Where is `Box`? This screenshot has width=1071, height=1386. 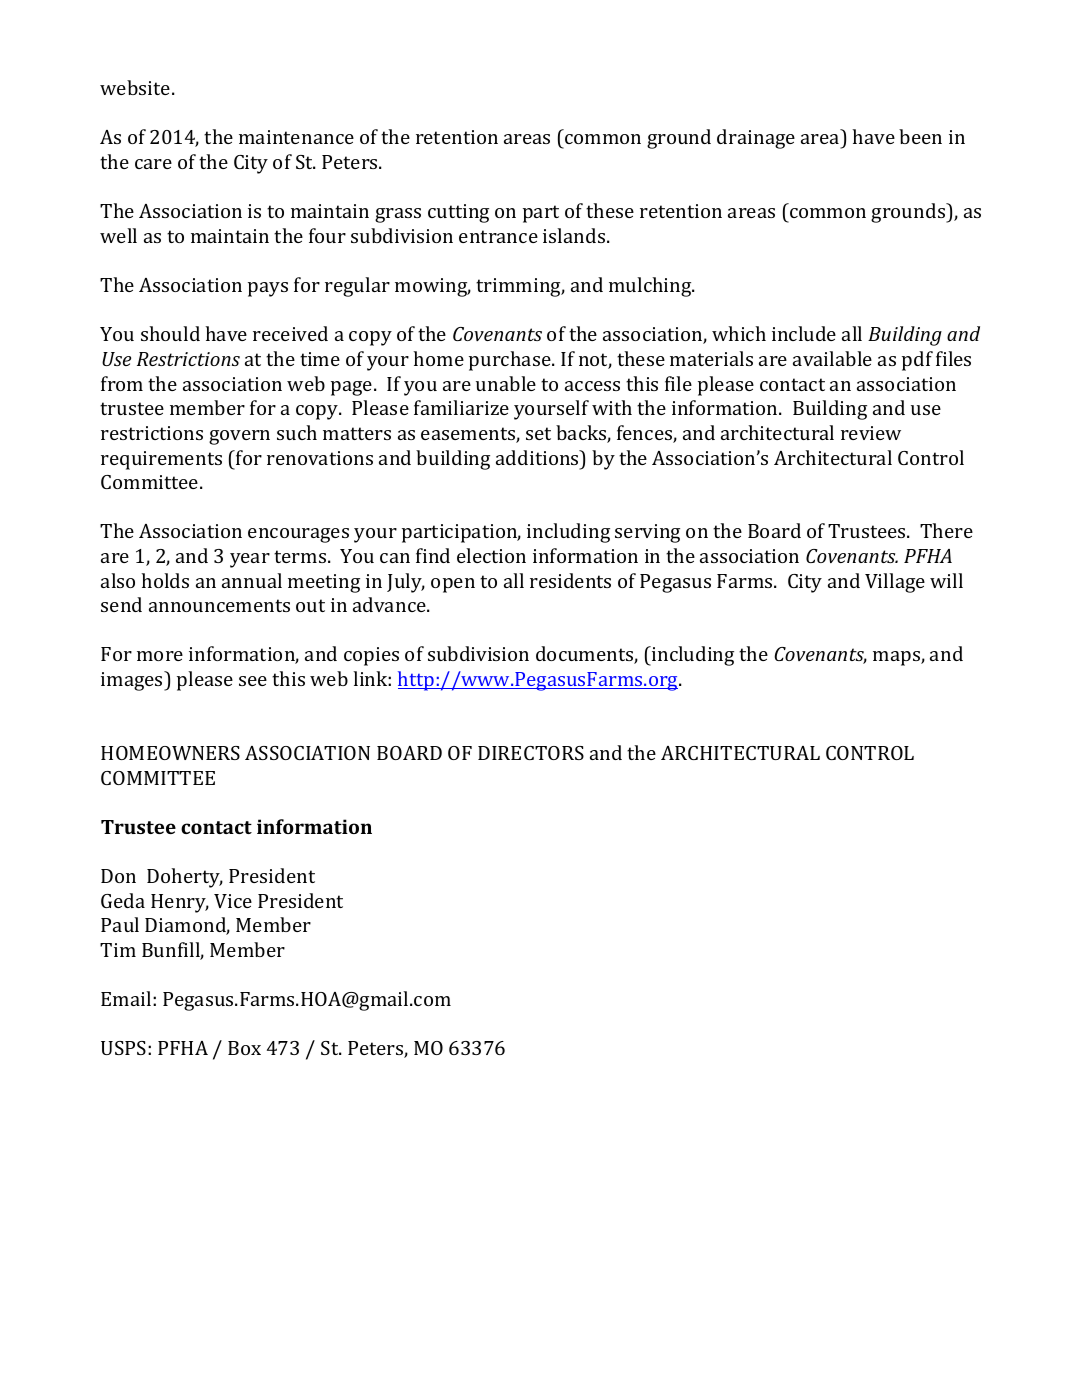 Box is located at coordinates (244, 1048).
